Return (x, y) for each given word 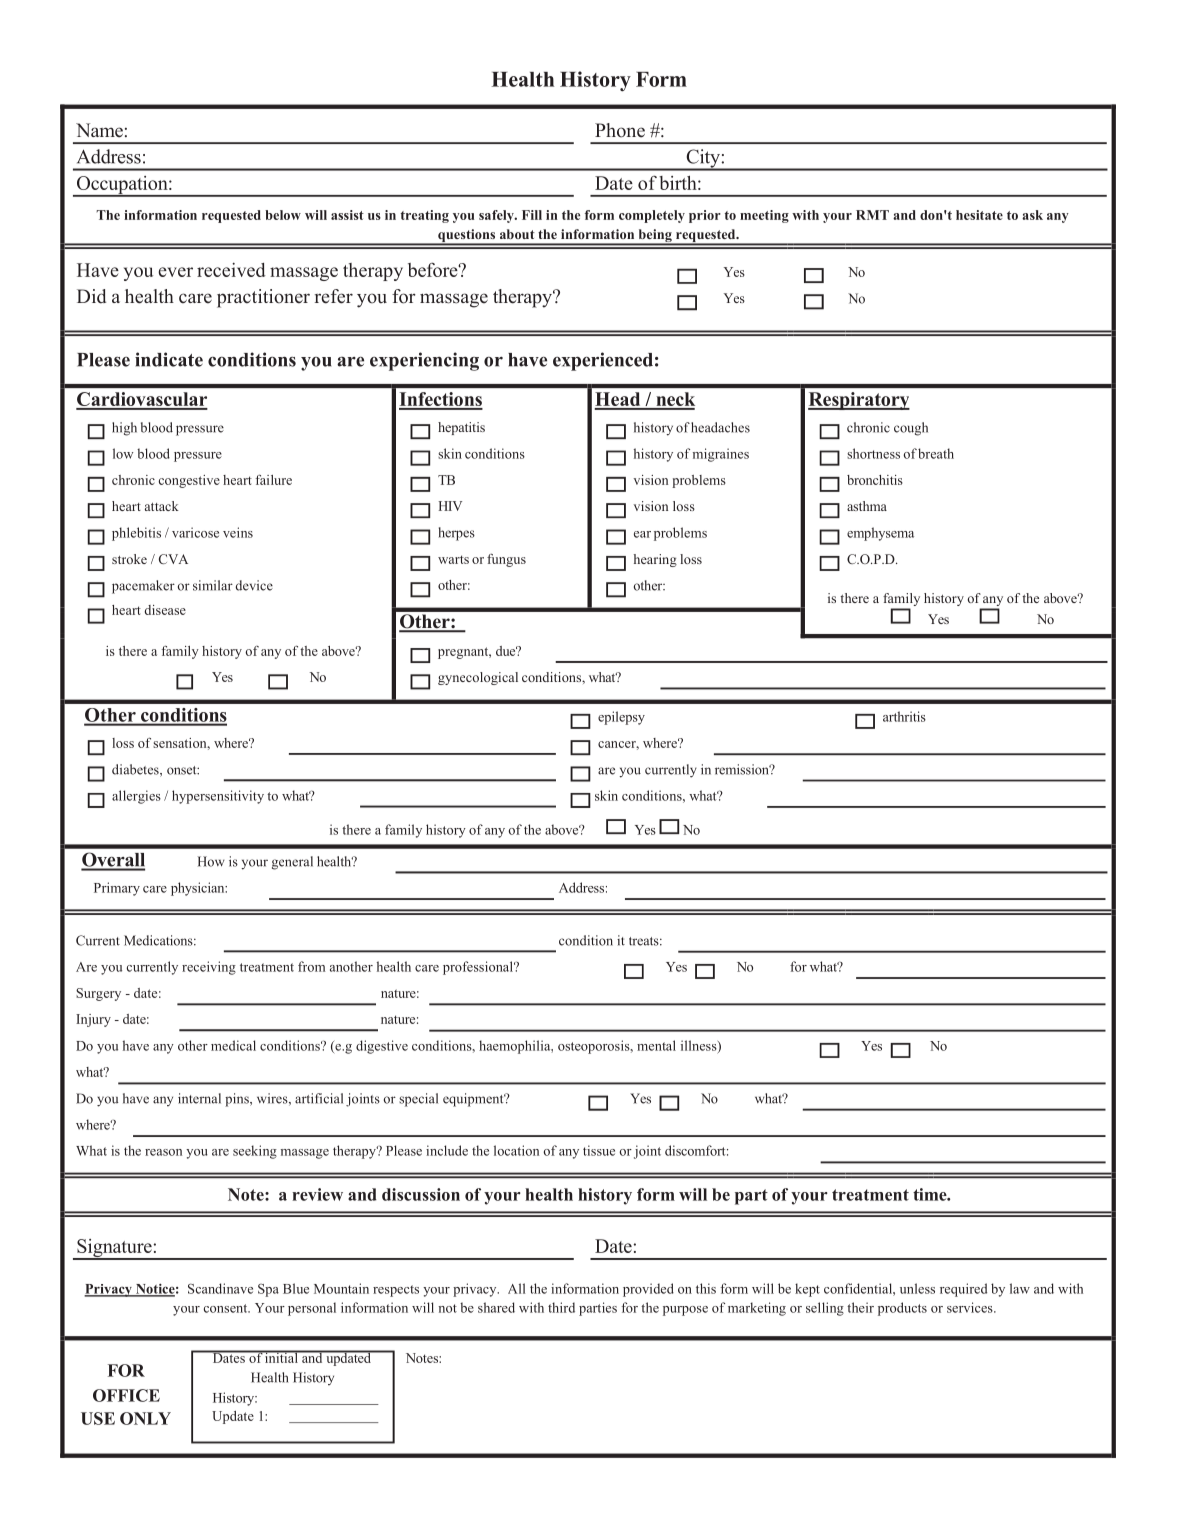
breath (936, 453)
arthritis (904, 716)
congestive (189, 481)
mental (656, 1045)
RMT (872, 215)
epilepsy (621, 718)
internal (199, 1098)
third (561, 1307)
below (283, 215)
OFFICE (126, 1395)
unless (917, 1288)
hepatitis (461, 428)
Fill (532, 215)
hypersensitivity (218, 797)
